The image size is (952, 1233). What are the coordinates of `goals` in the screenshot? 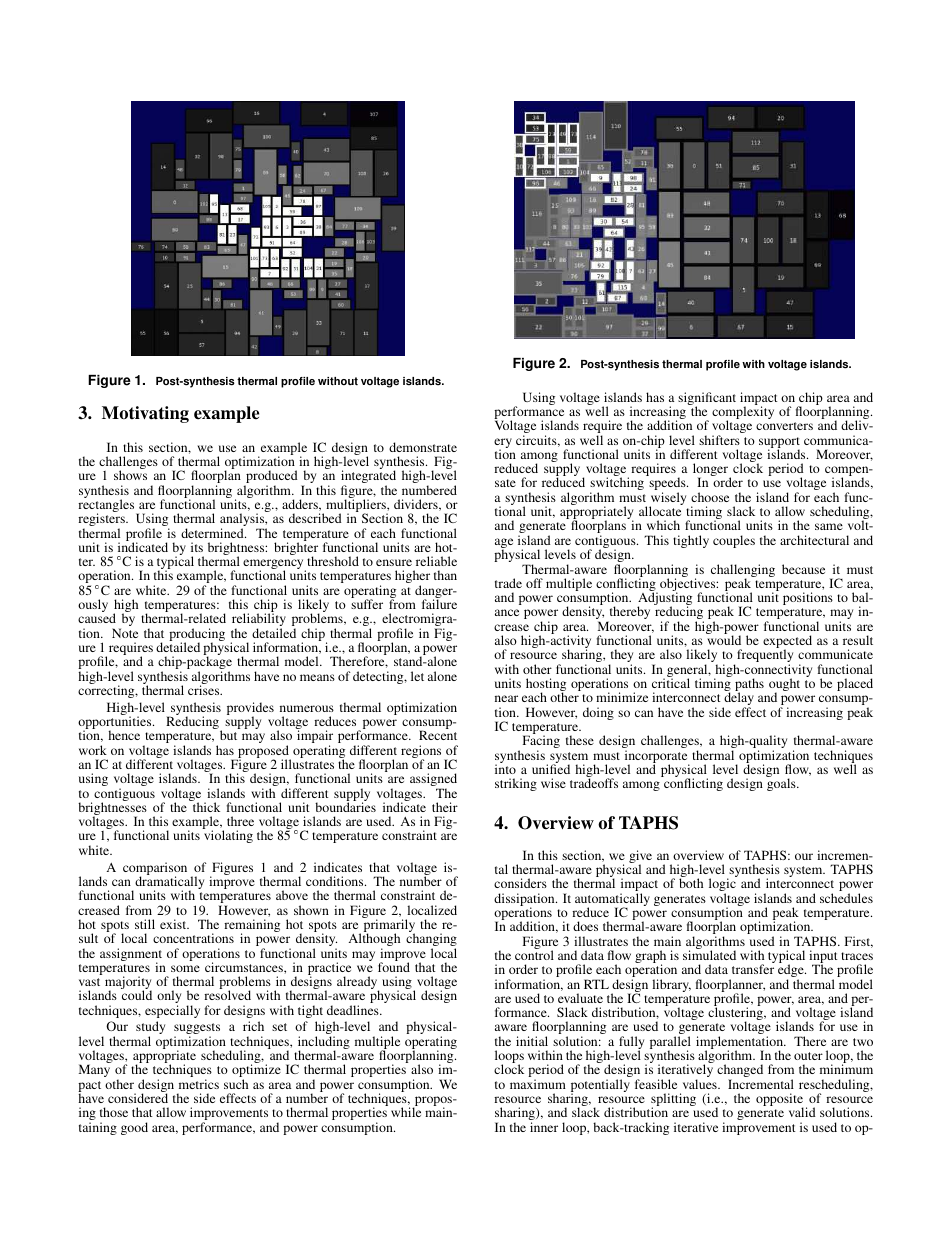 It's located at (782, 784).
